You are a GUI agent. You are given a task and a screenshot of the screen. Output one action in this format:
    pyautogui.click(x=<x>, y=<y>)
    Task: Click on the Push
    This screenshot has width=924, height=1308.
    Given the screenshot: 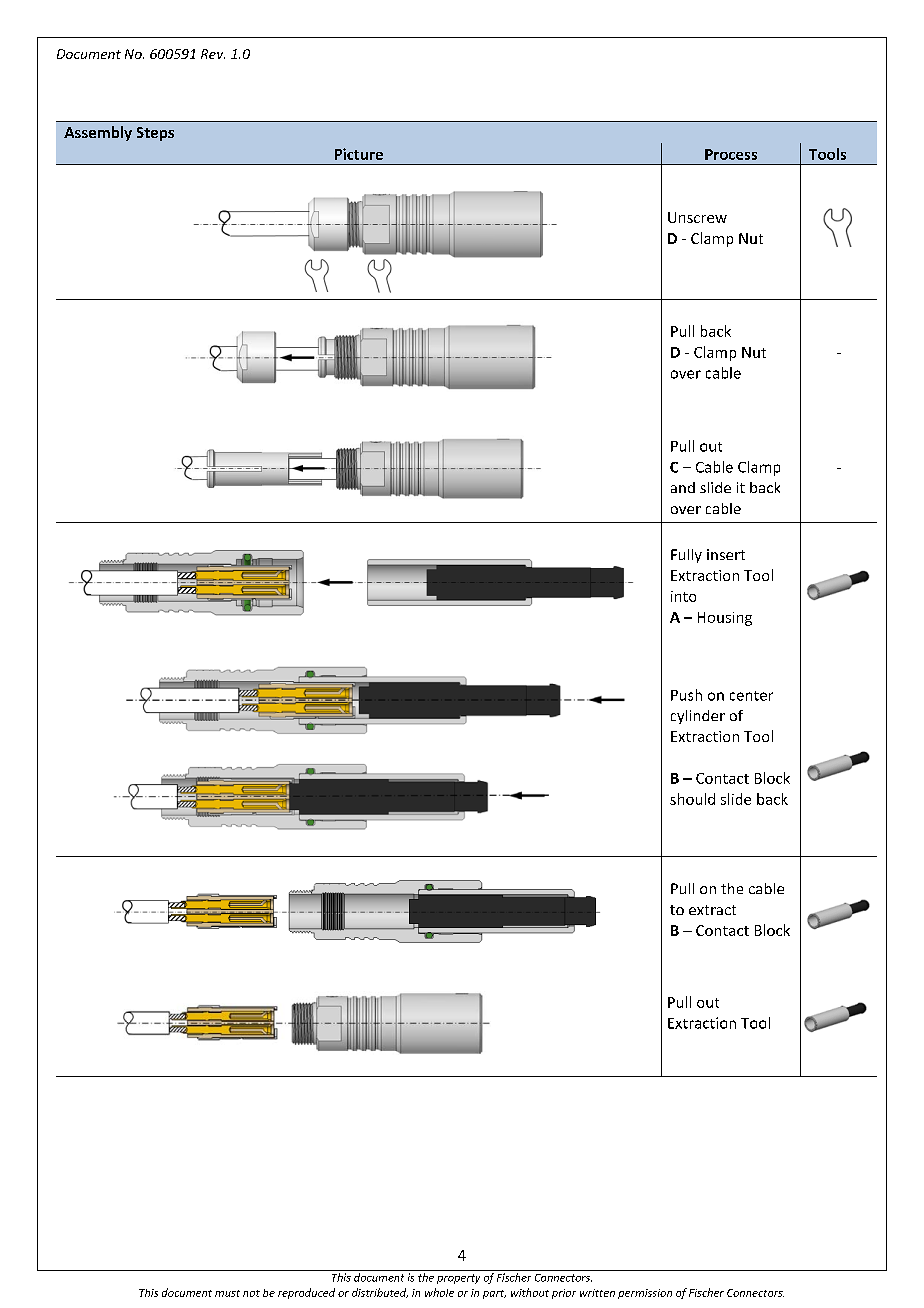 What is the action you would take?
    pyautogui.click(x=686, y=695)
